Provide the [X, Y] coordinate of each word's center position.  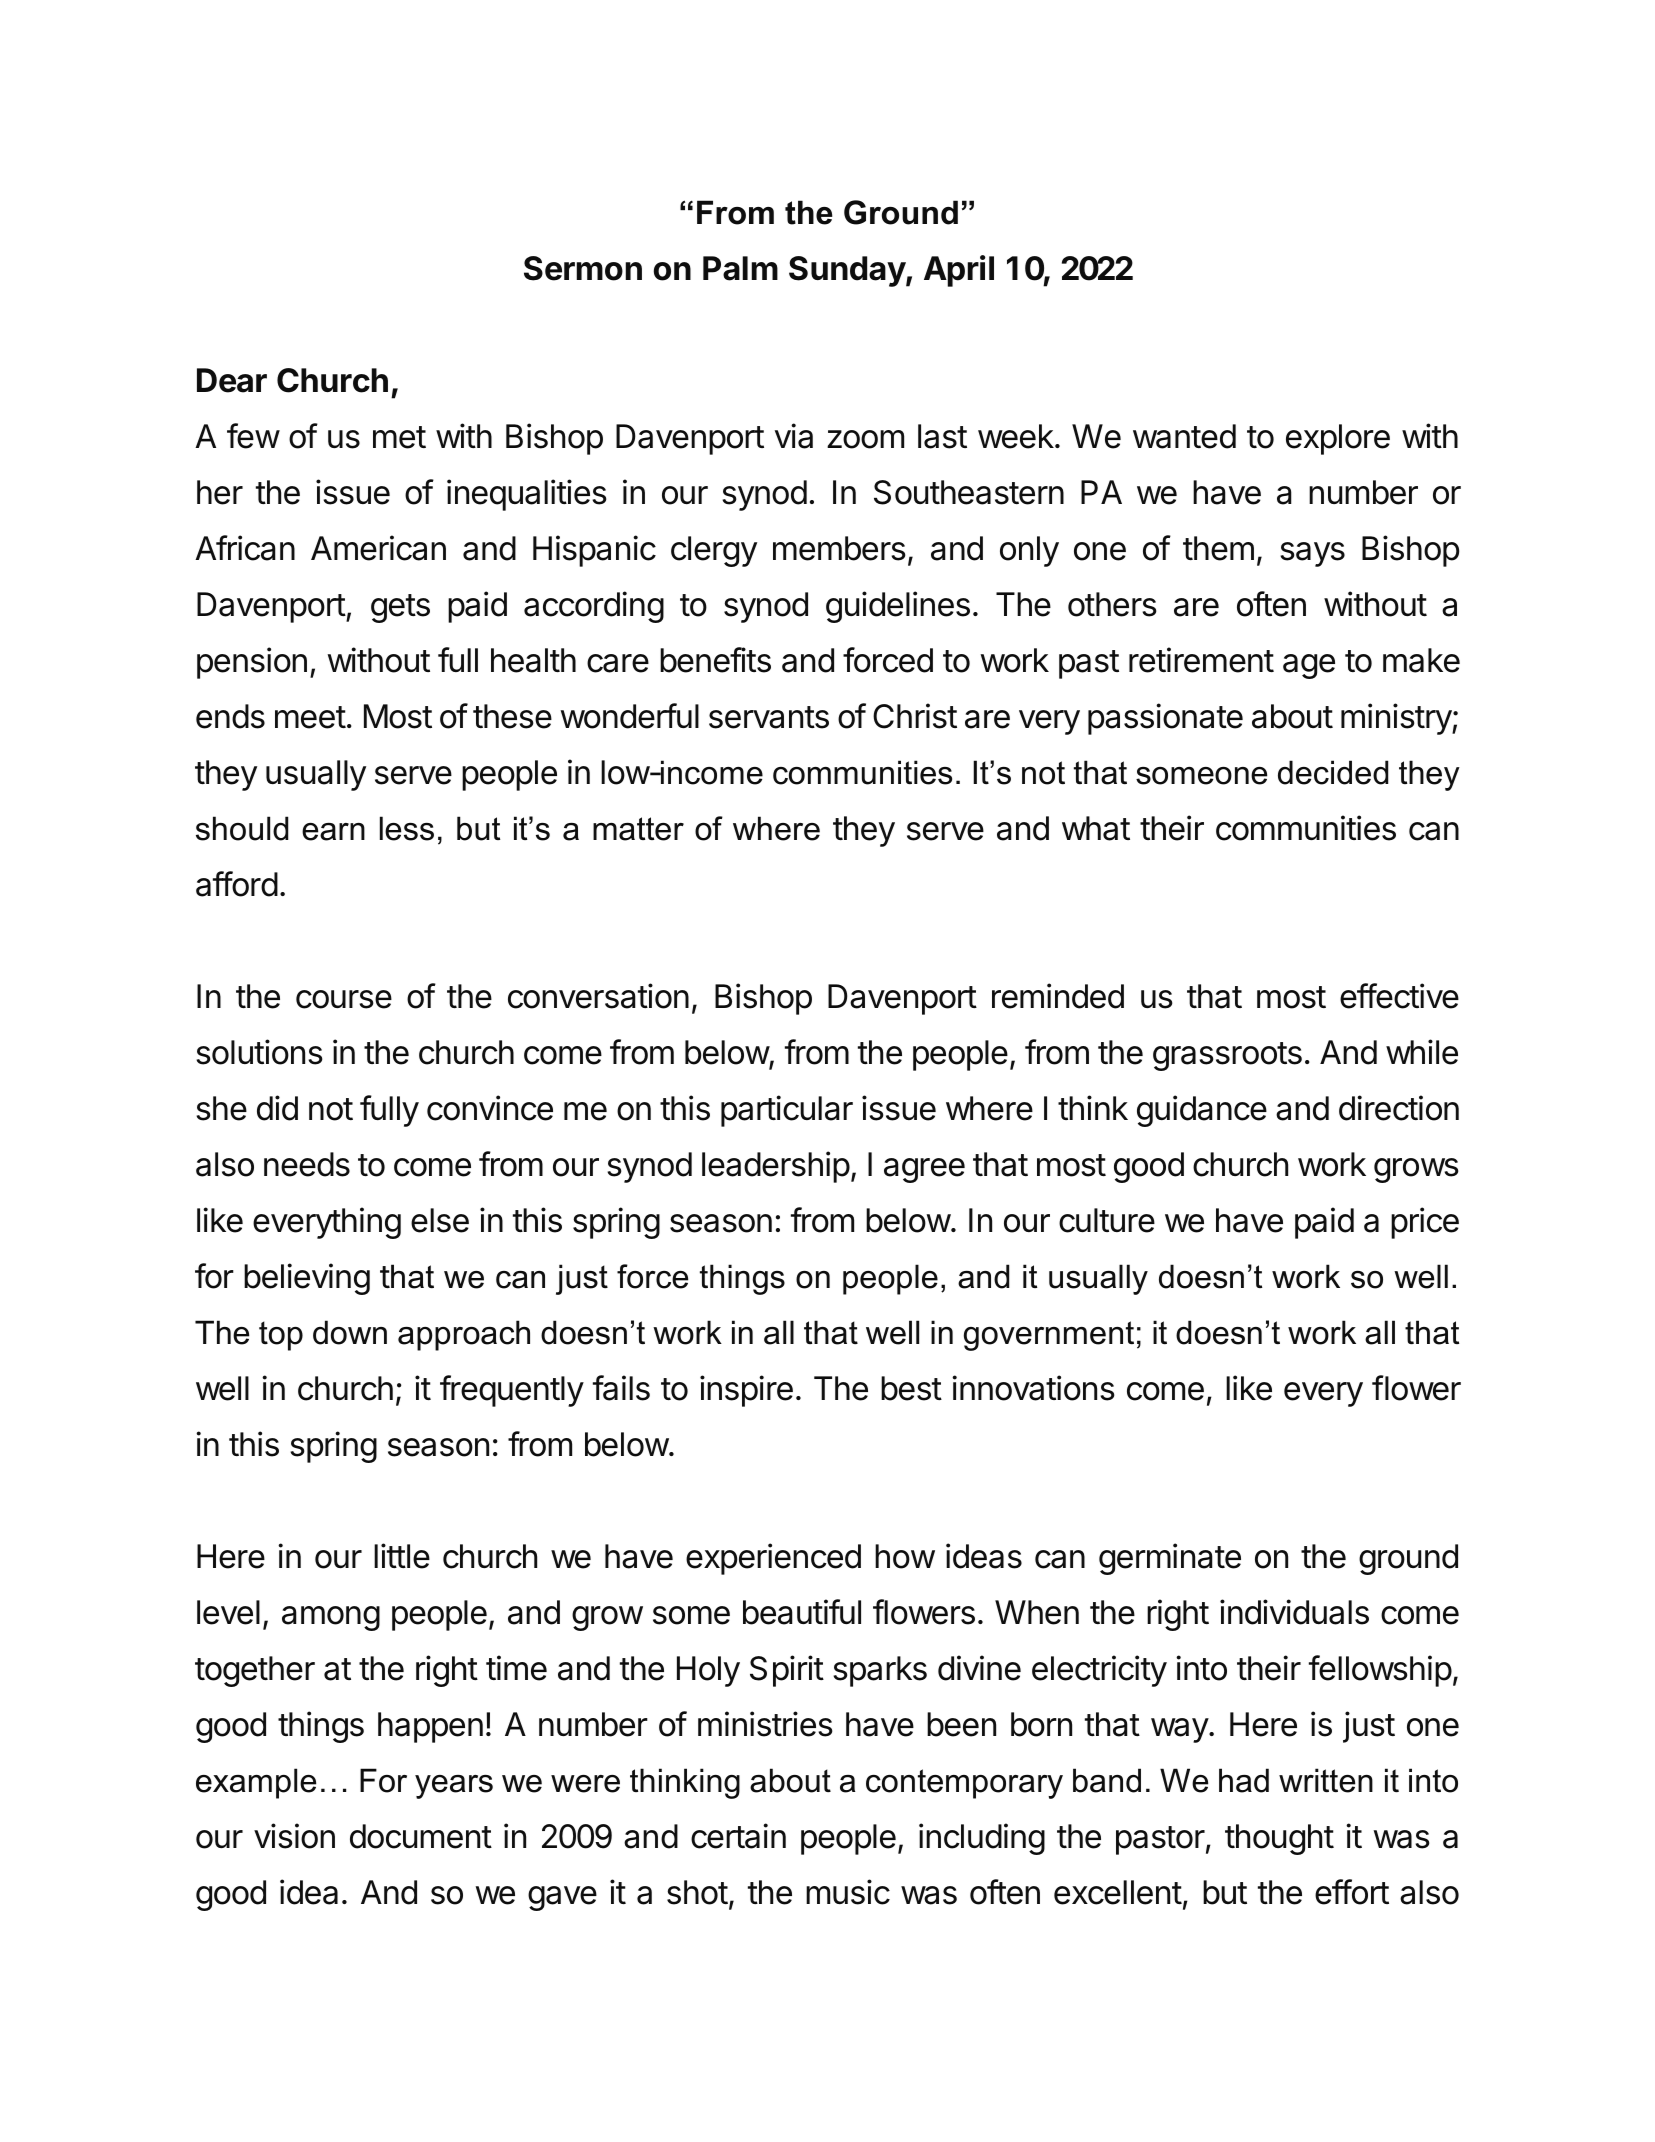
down [350, 1332]
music [848, 1892]
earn [333, 832]
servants [769, 717]
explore [1338, 439]
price [1425, 1223]
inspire [746, 1391]
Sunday [848, 271]
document [421, 1836]
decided [1333, 772]
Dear [232, 380]
